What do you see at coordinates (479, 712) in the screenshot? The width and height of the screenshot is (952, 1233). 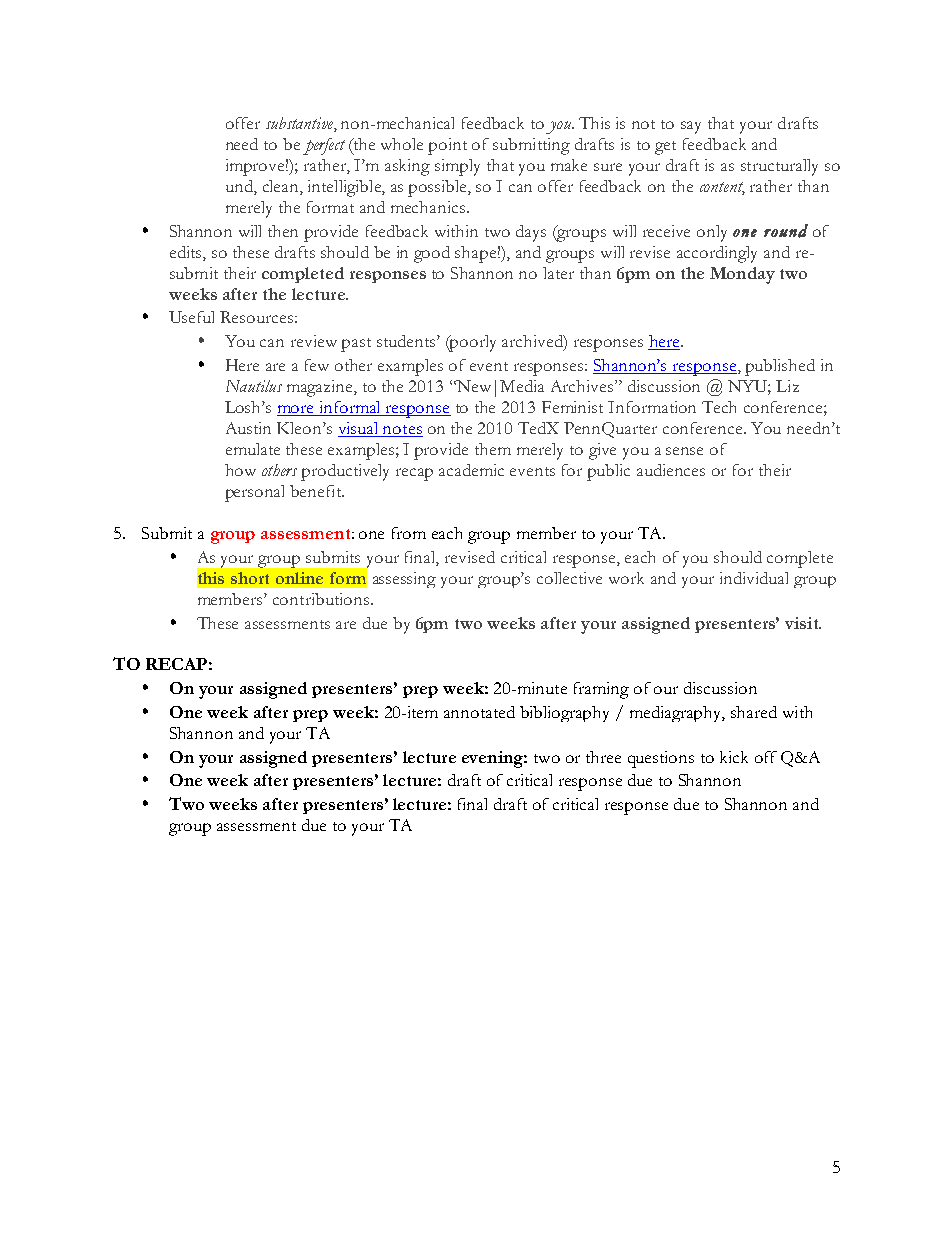 I see `annotated` at bounding box center [479, 712].
